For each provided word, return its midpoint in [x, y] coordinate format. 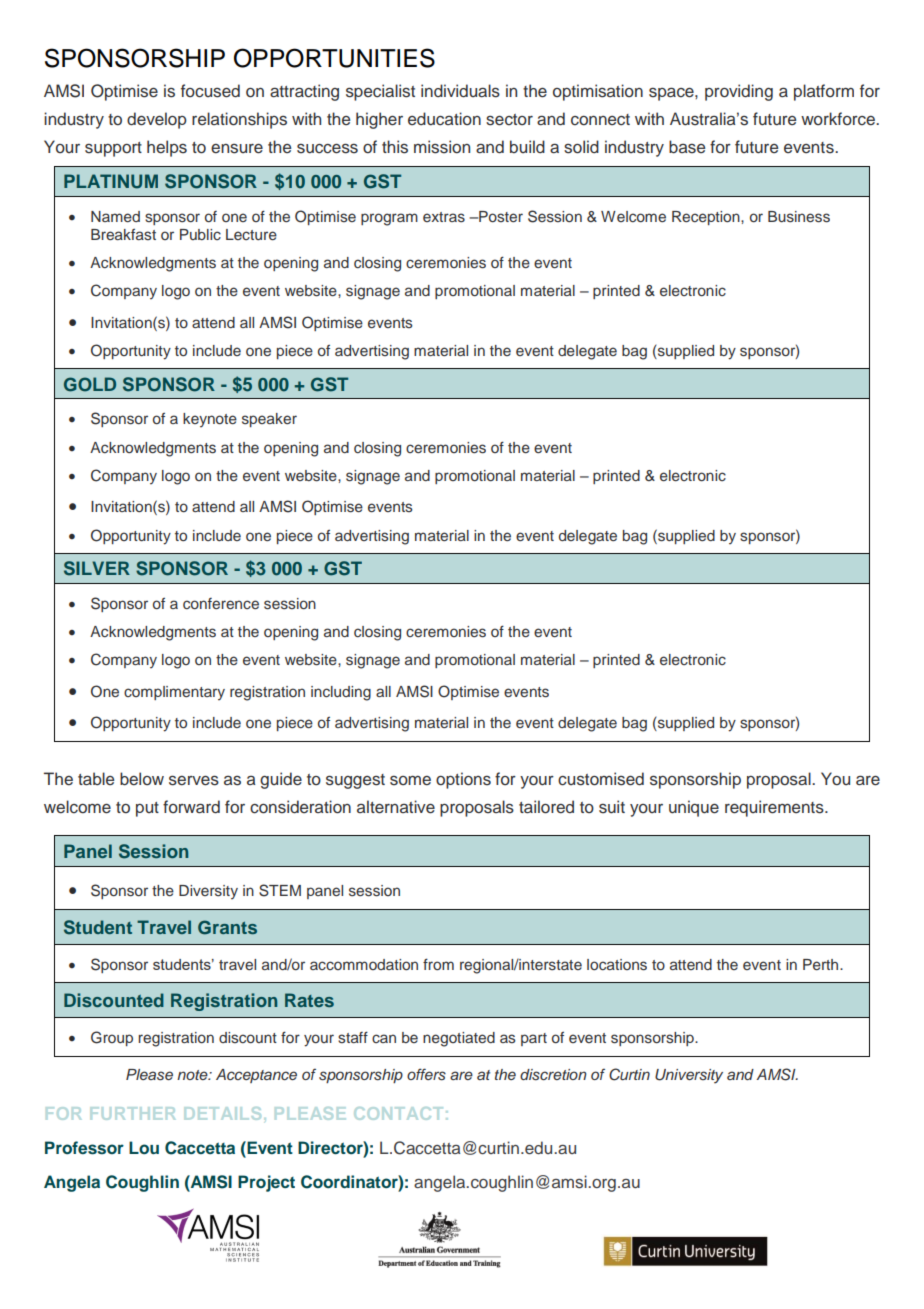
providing [739, 92]
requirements [775, 808]
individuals [460, 91]
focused [210, 91]
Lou [144, 1147]
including [341, 693]
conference [221, 603]
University [689, 1076]
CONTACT [399, 1113]
